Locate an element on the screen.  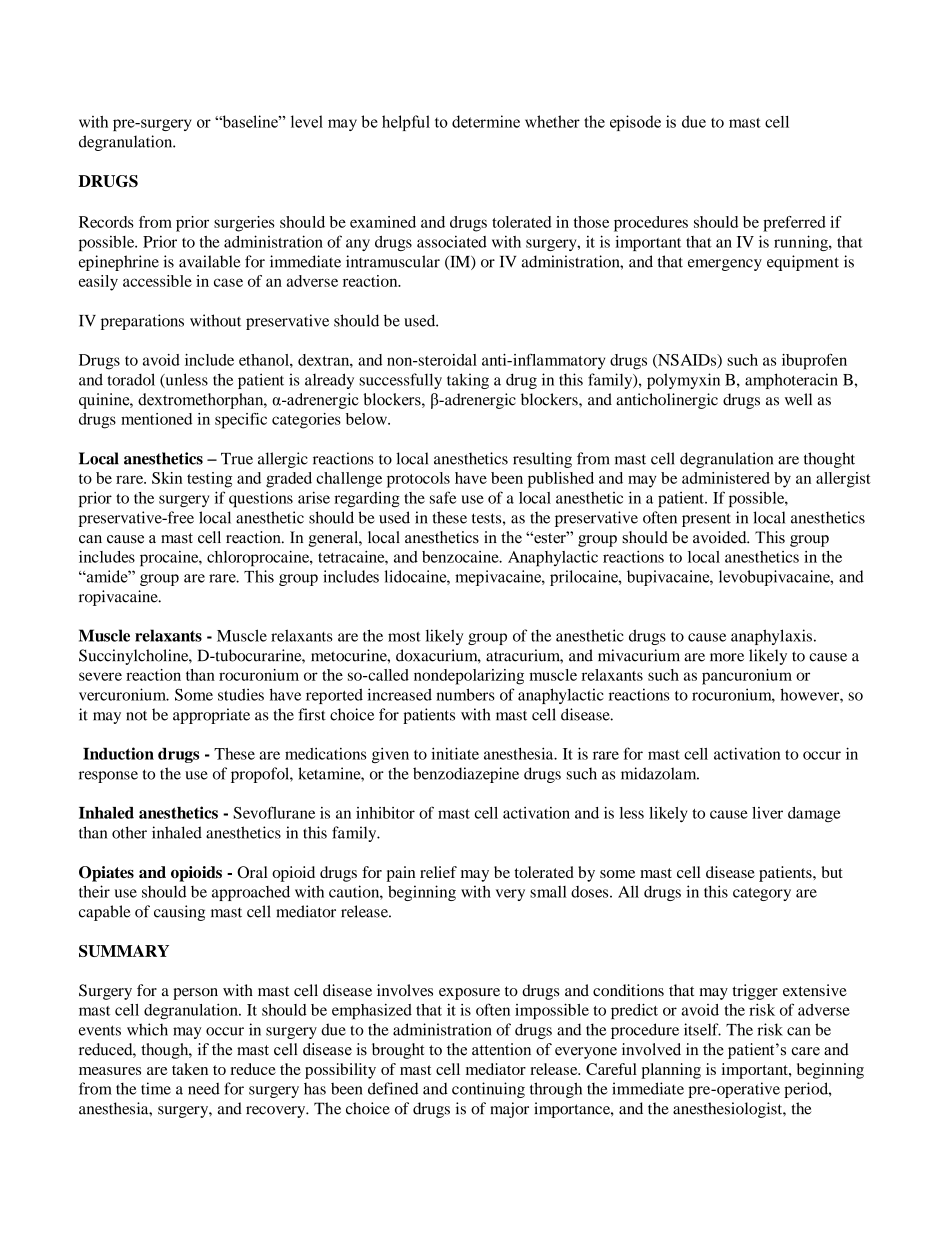
Skin is located at coordinates (167, 478).
